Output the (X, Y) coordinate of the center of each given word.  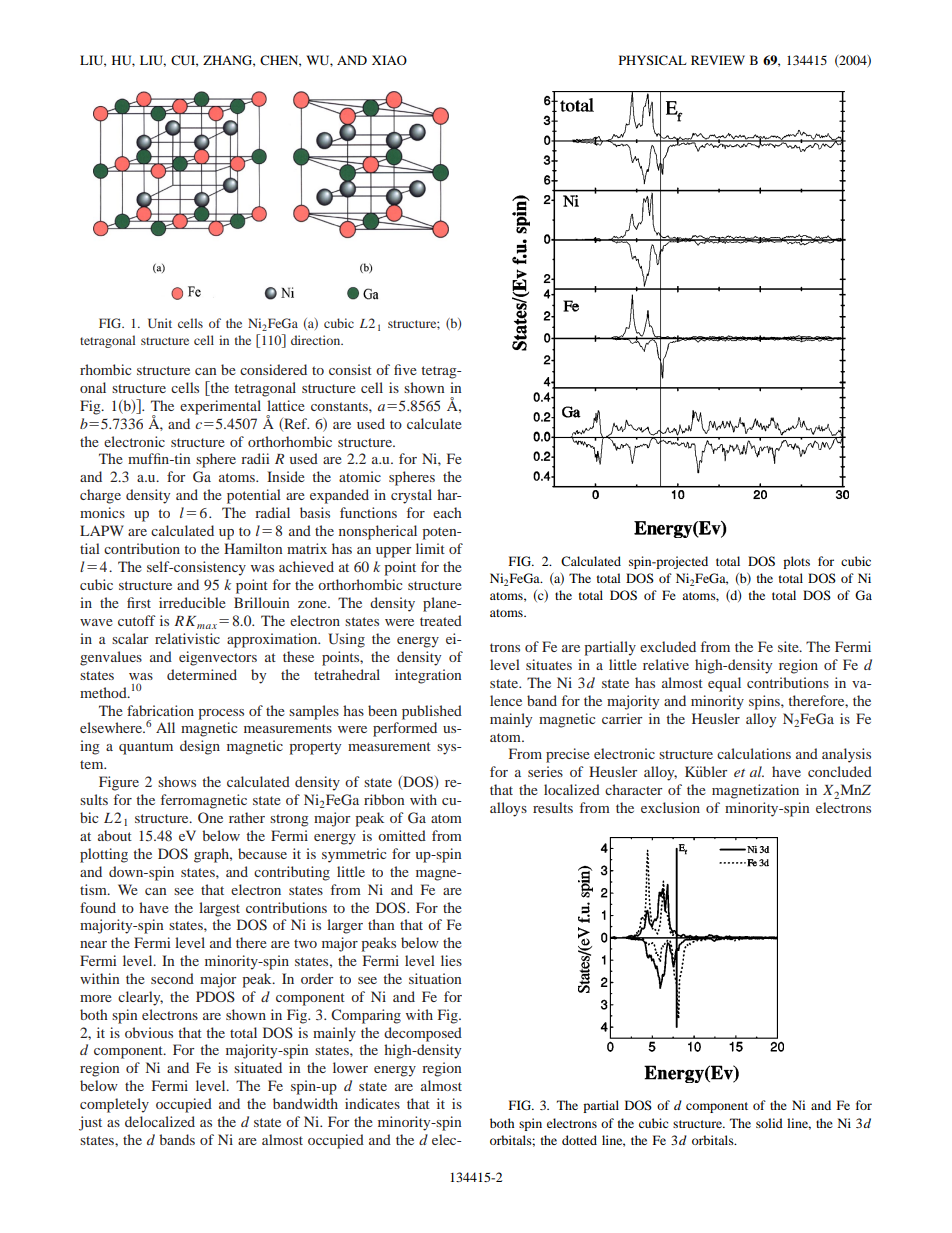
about (115, 835)
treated (441, 620)
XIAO (389, 60)
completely (114, 1105)
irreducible (192, 602)
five (405, 369)
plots (796, 562)
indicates (372, 1103)
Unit (160, 323)
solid (769, 1123)
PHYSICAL (653, 60)
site (789, 646)
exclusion (670, 807)
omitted (402, 835)
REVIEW (718, 60)
